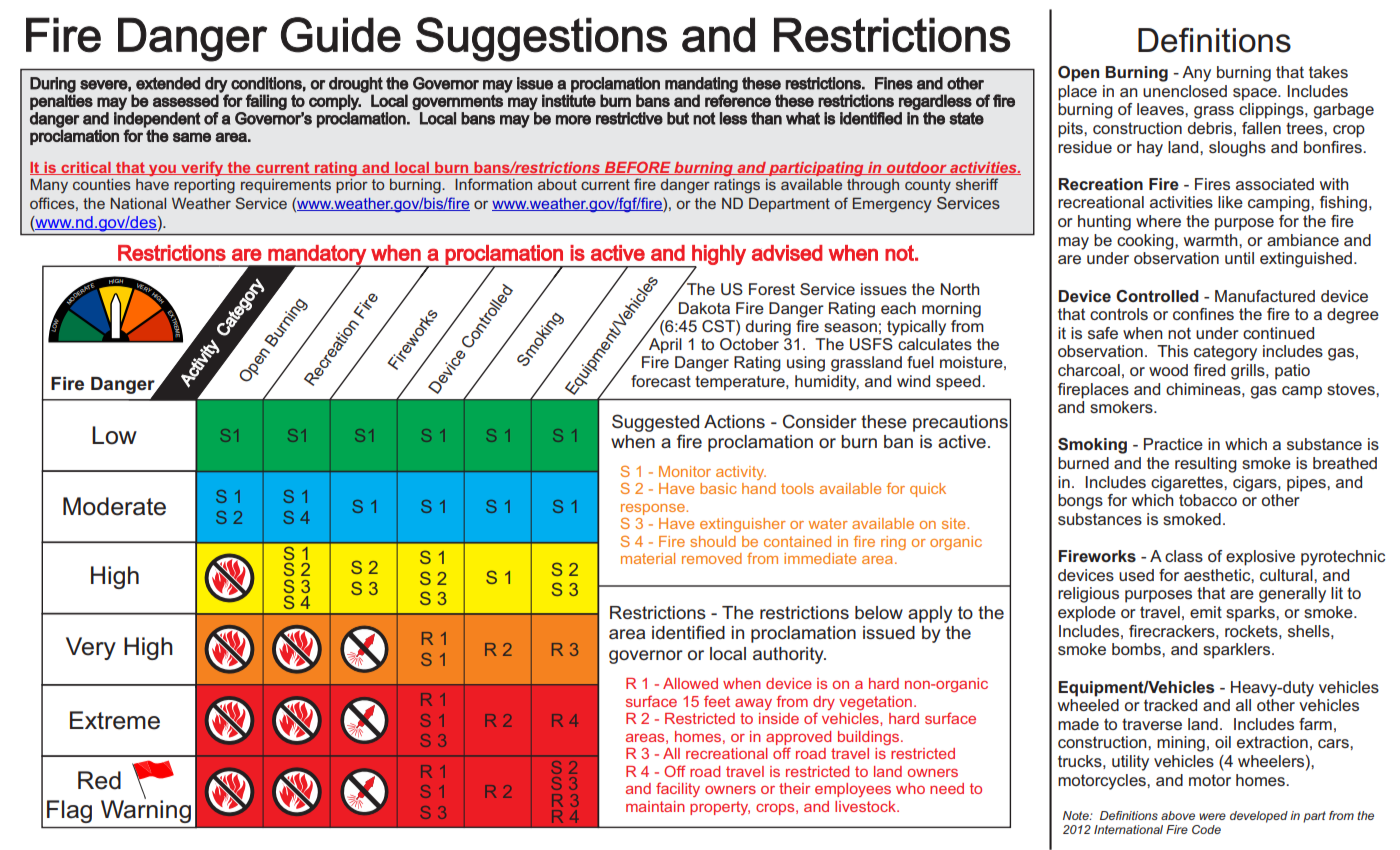  I want to click on class, so click(1184, 556).
